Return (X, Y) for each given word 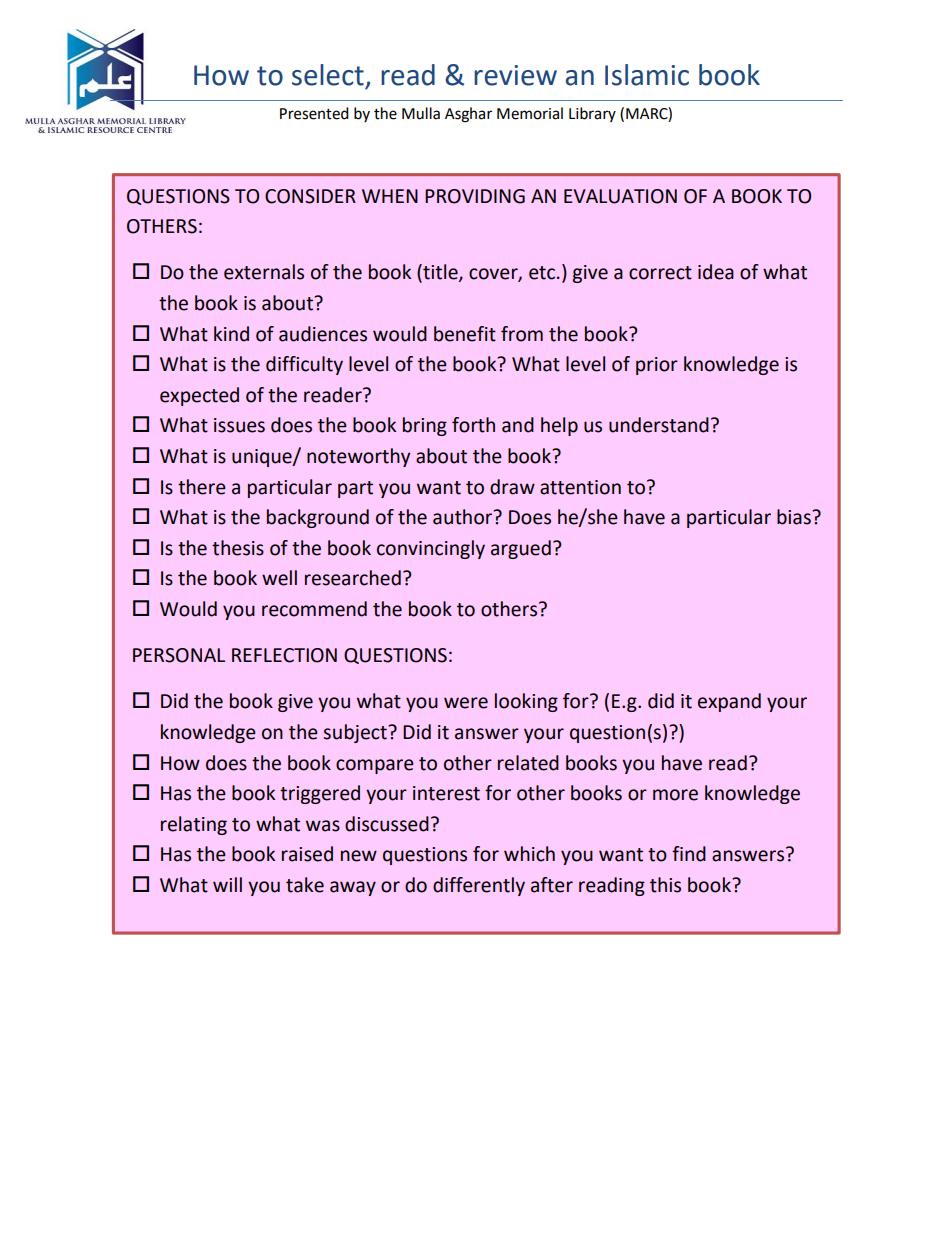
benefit (465, 334)
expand (729, 702)
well (279, 578)
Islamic (647, 75)
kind (231, 334)
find (689, 854)
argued (521, 549)
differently (479, 886)
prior (657, 366)
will (227, 884)
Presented (314, 113)
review (515, 75)
